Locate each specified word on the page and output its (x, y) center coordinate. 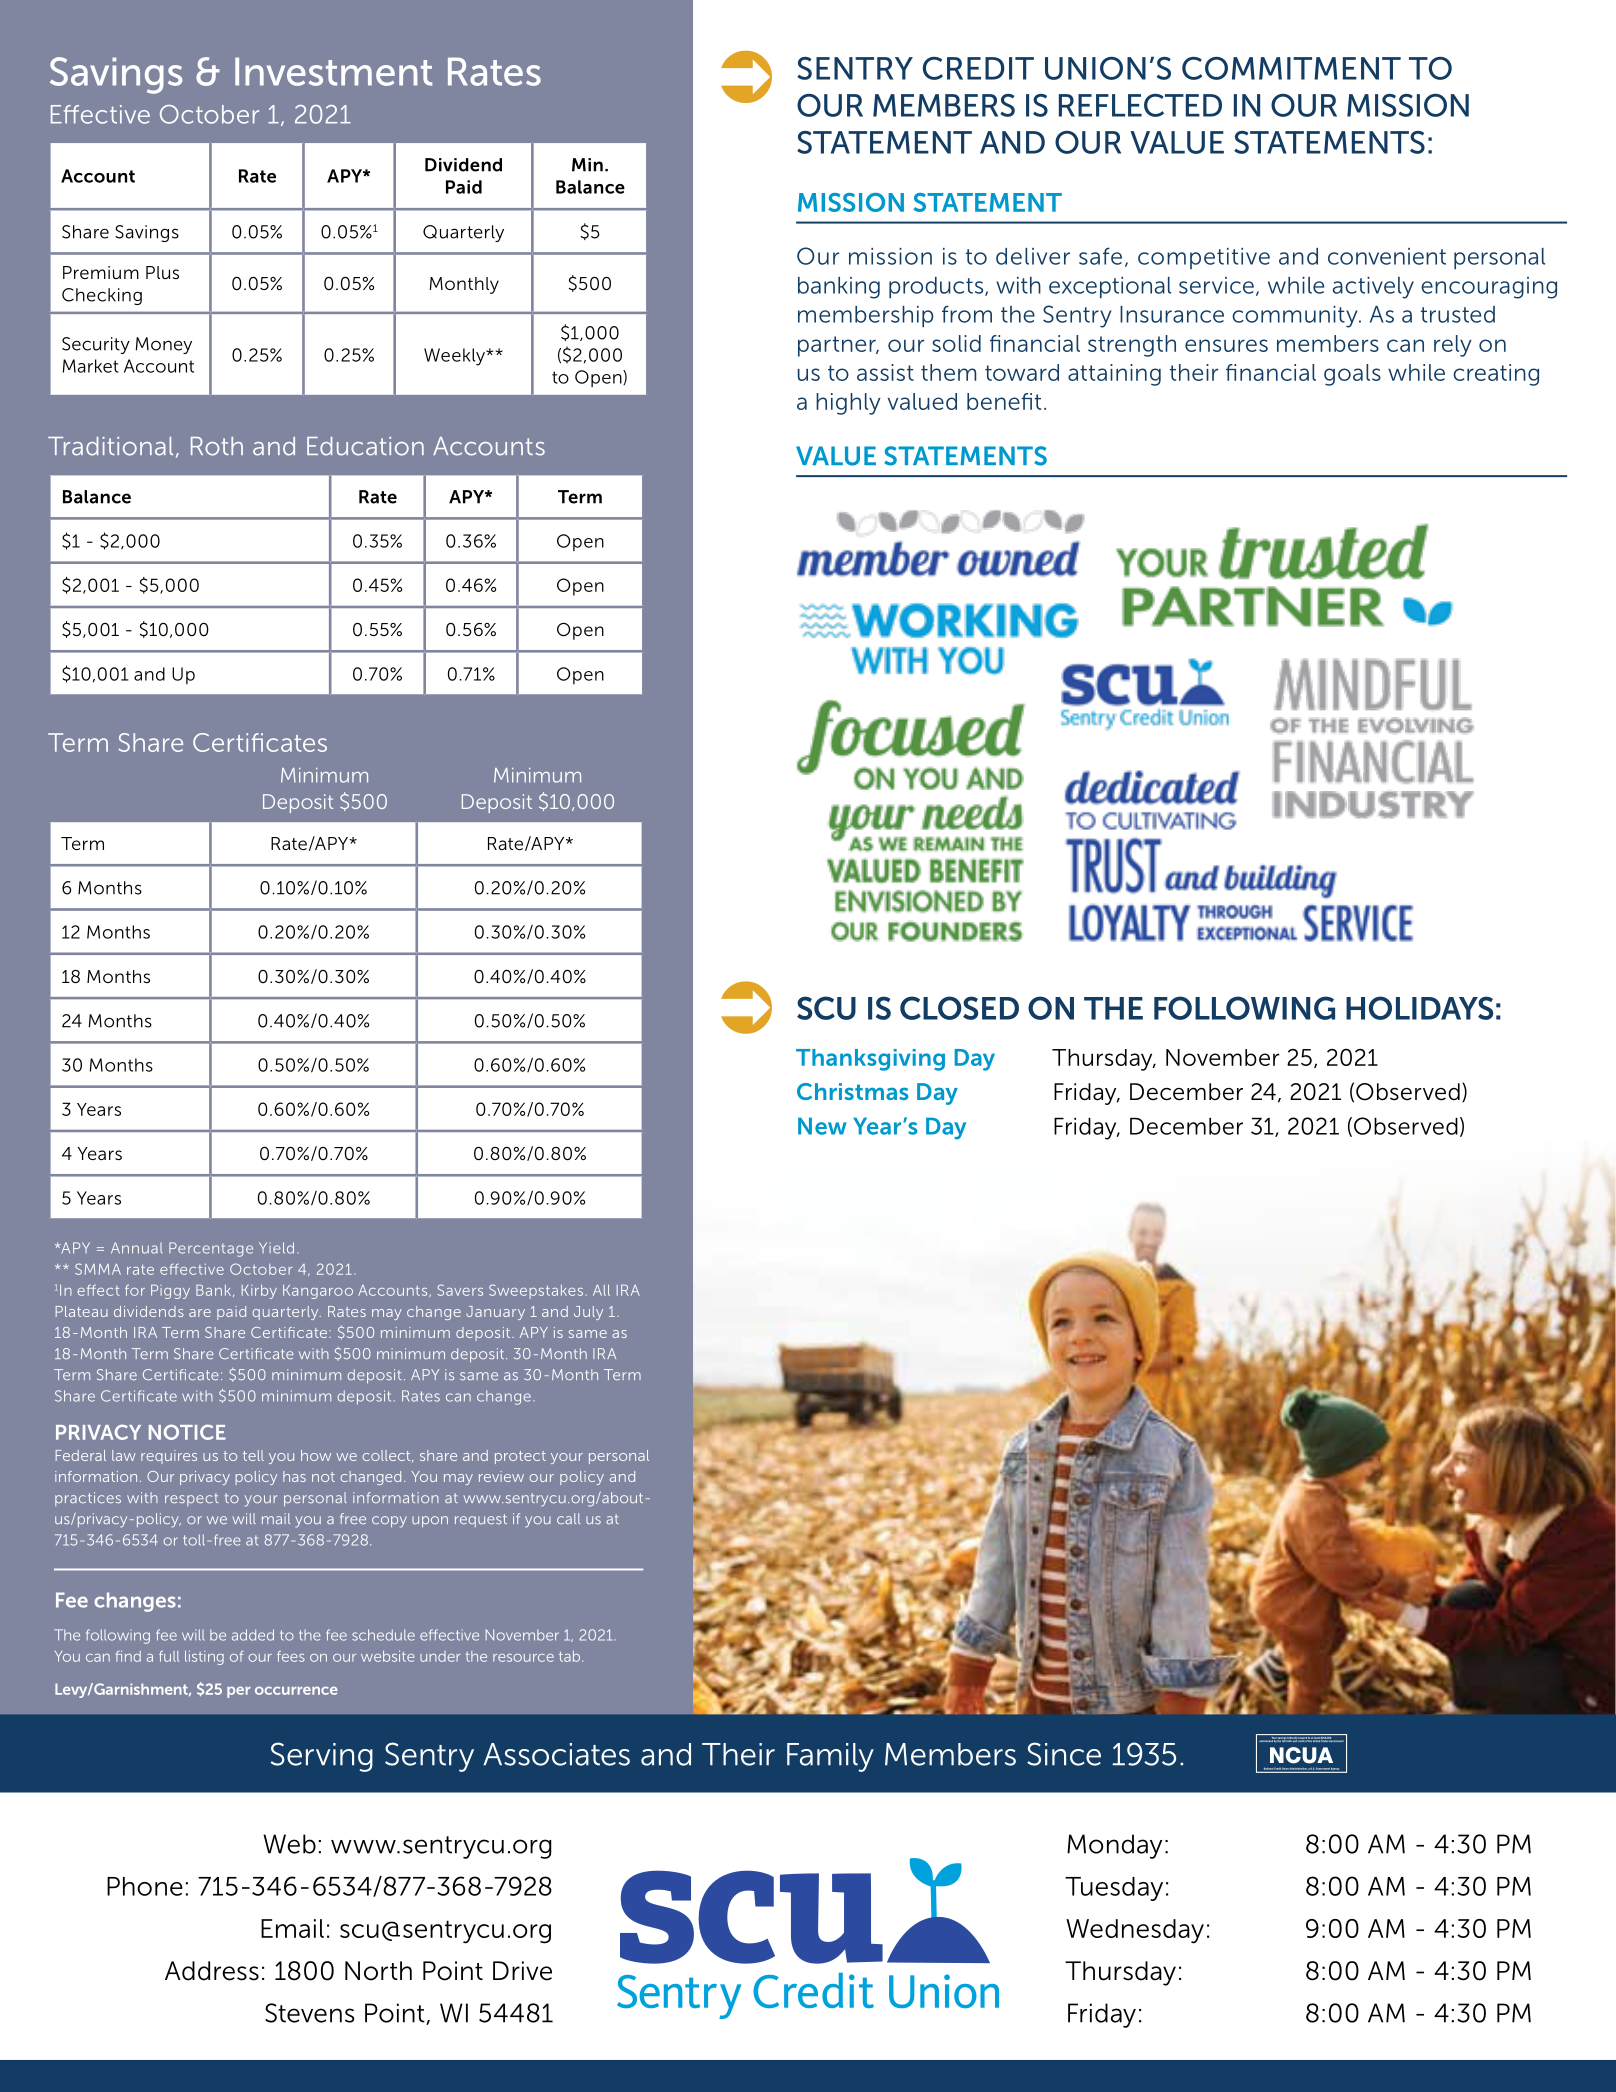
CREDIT (978, 68)
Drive (522, 1971)
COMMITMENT (1291, 68)
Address (212, 1971)
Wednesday (1135, 1931)
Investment (333, 71)
